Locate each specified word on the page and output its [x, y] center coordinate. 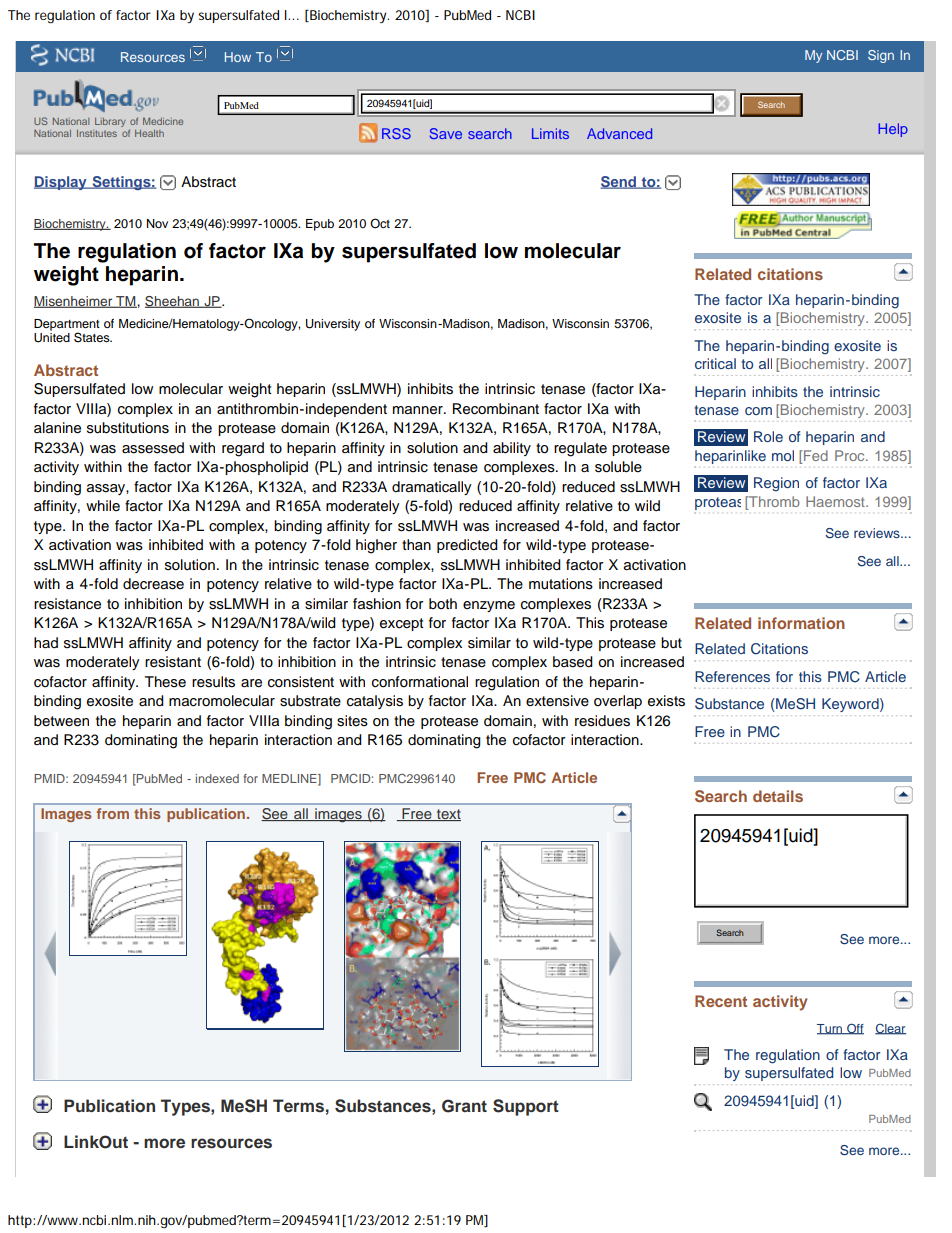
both [443, 603]
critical [715, 363]
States [93, 337]
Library [110, 122]
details [778, 796]
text [448, 815]
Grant [464, 1106]
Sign [881, 56]
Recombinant [496, 409]
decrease [153, 584]
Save [446, 133]
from [113, 813]
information [801, 623]
